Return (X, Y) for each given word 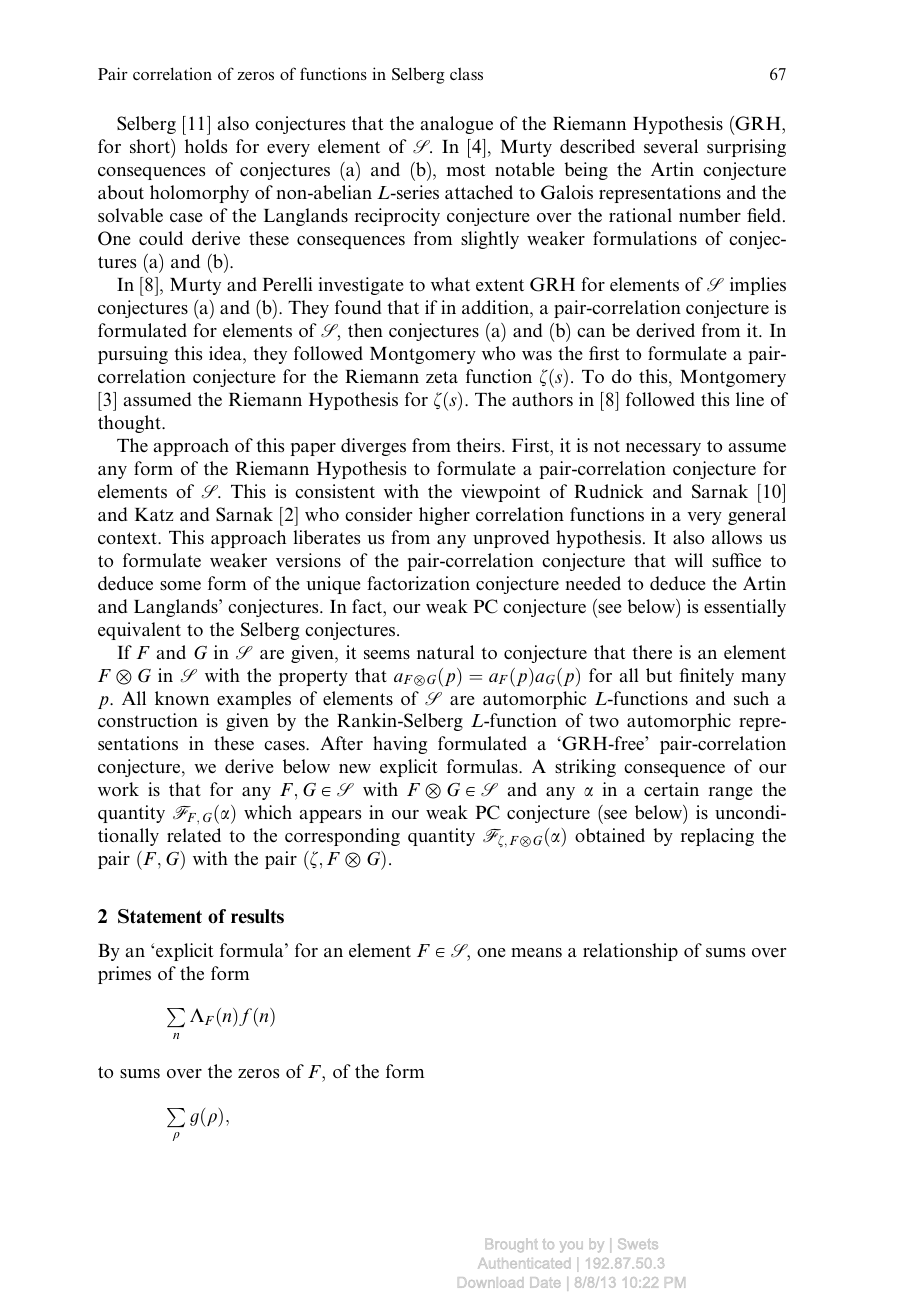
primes (124, 975)
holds (206, 146)
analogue (457, 125)
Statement (160, 916)
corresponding (342, 837)
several (671, 146)
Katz (154, 514)
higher (444, 516)
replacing (717, 837)
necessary (663, 449)
